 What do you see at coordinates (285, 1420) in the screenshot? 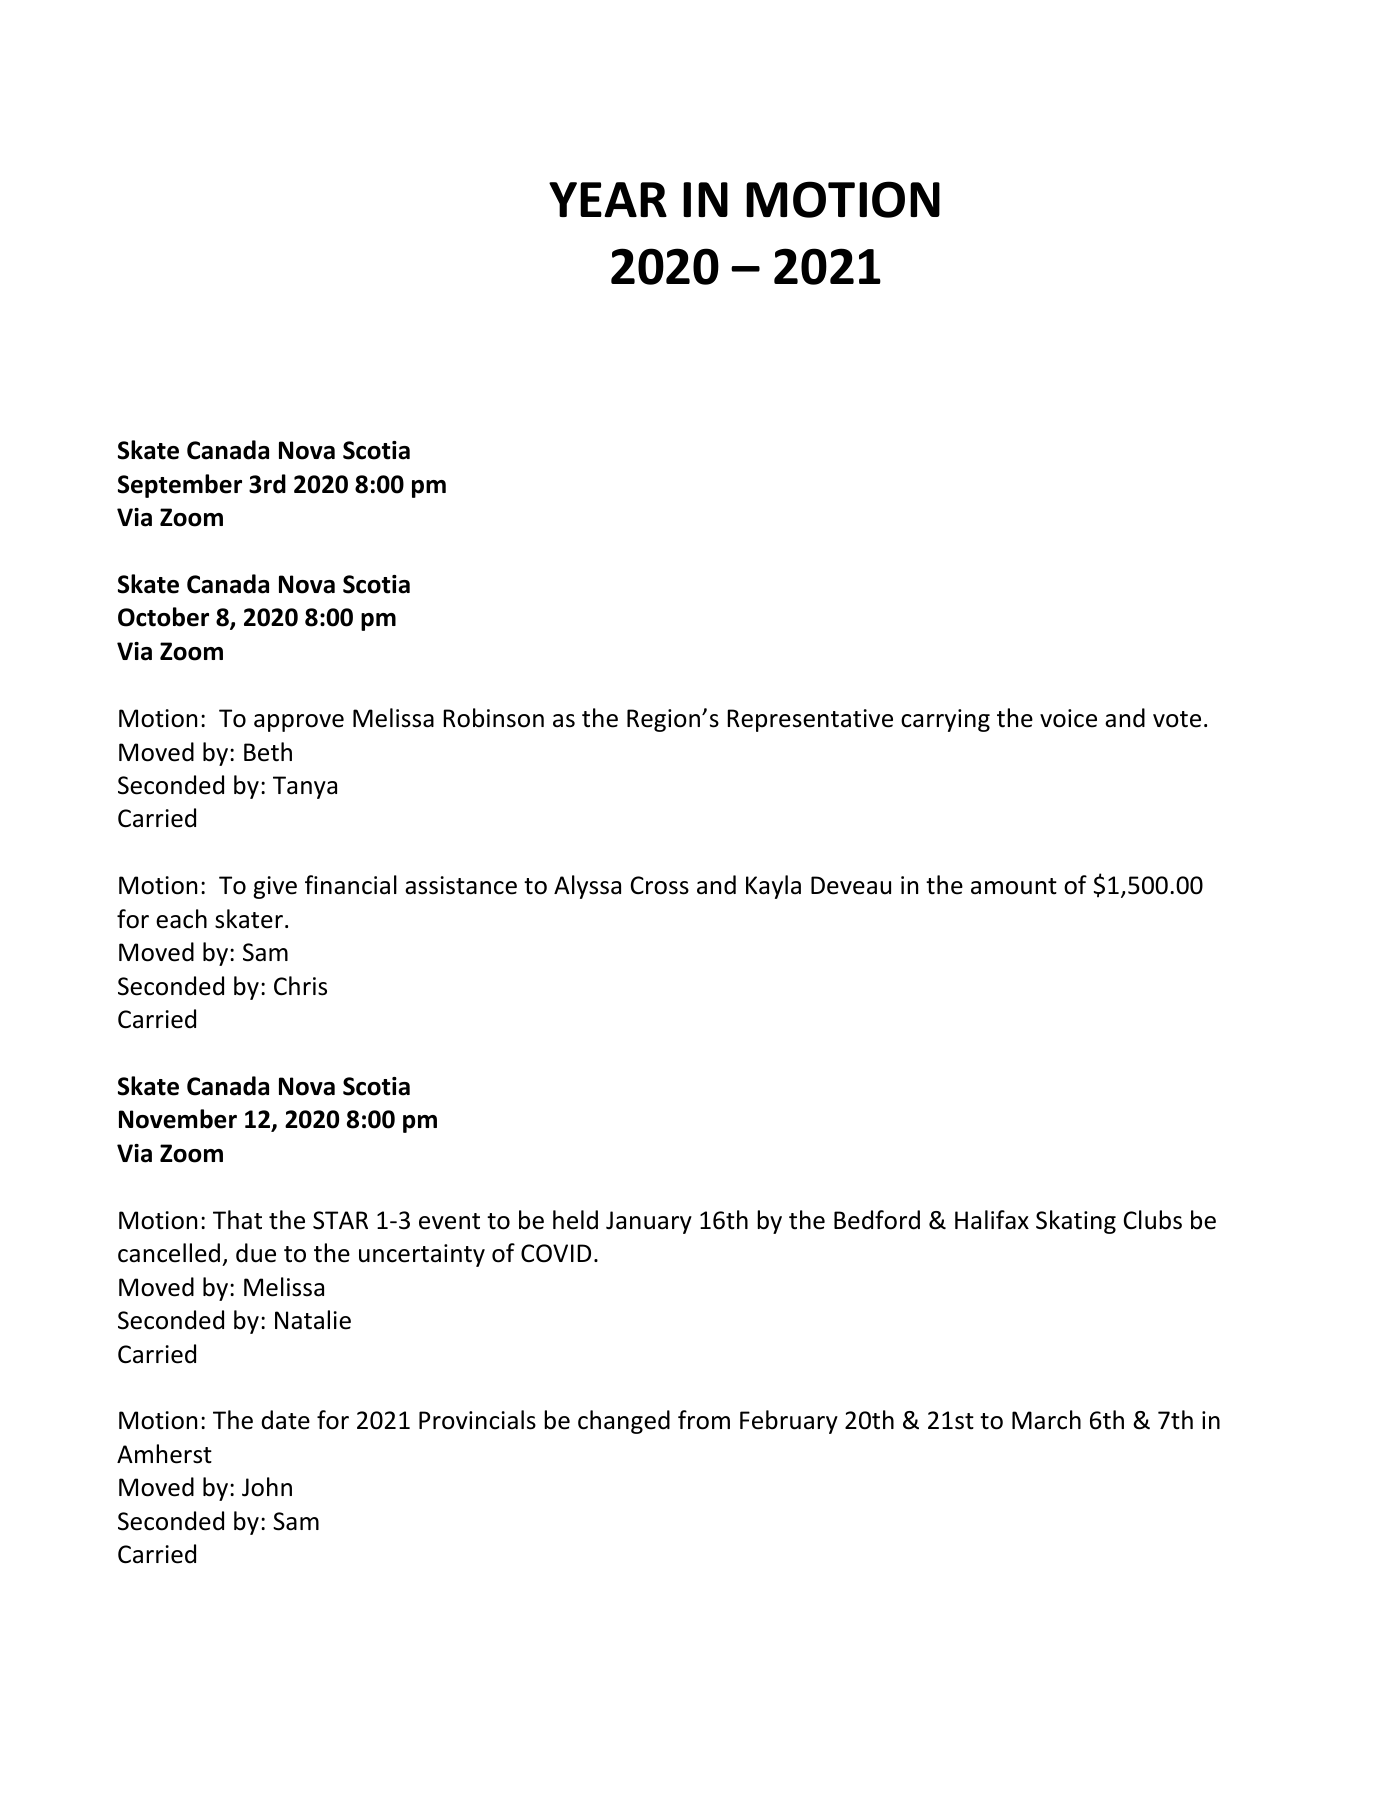
I see `date` at bounding box center [285, 1420].
